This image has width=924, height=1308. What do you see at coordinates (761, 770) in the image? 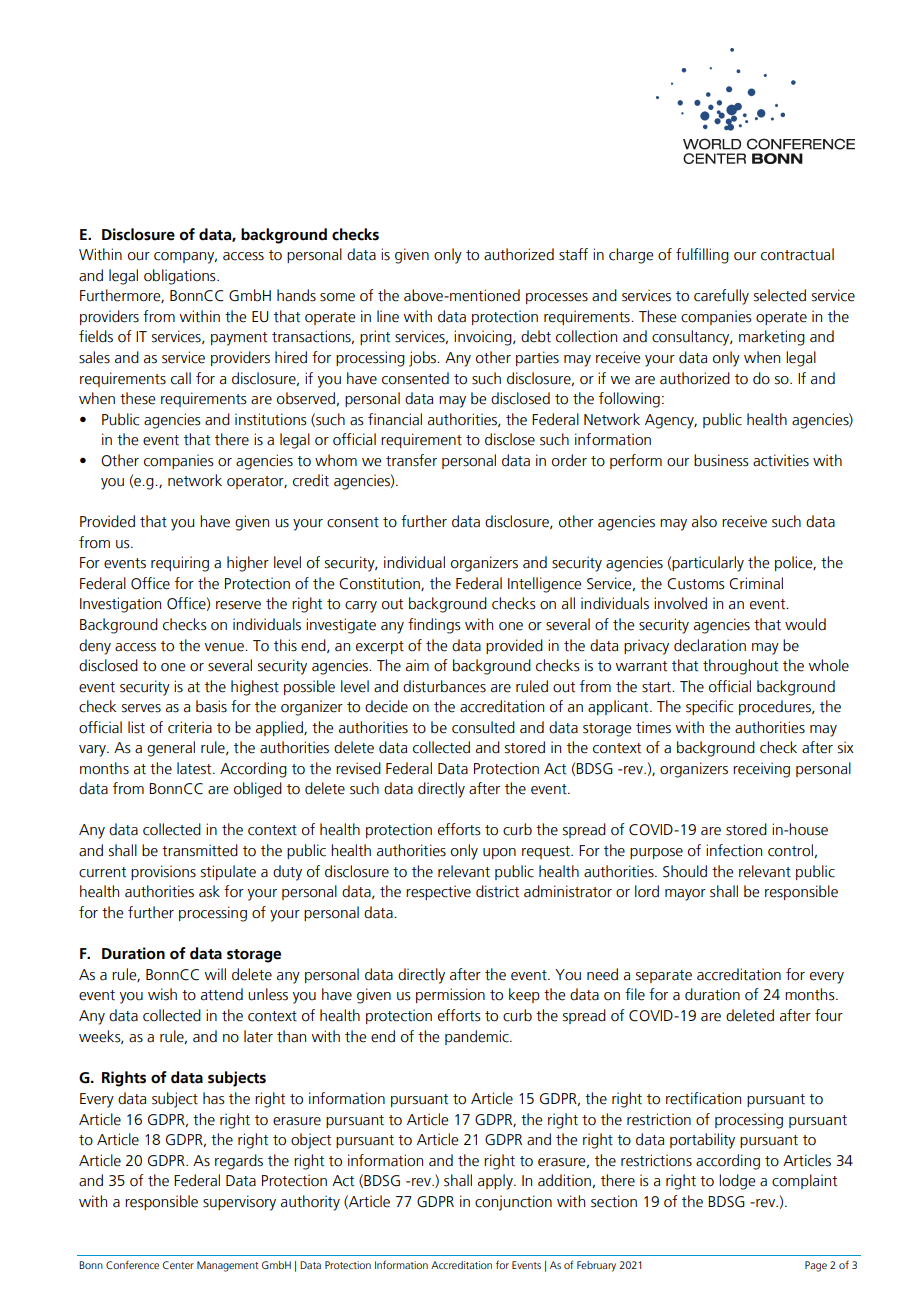
I see `receiving` at bounding box center [761, 770].
